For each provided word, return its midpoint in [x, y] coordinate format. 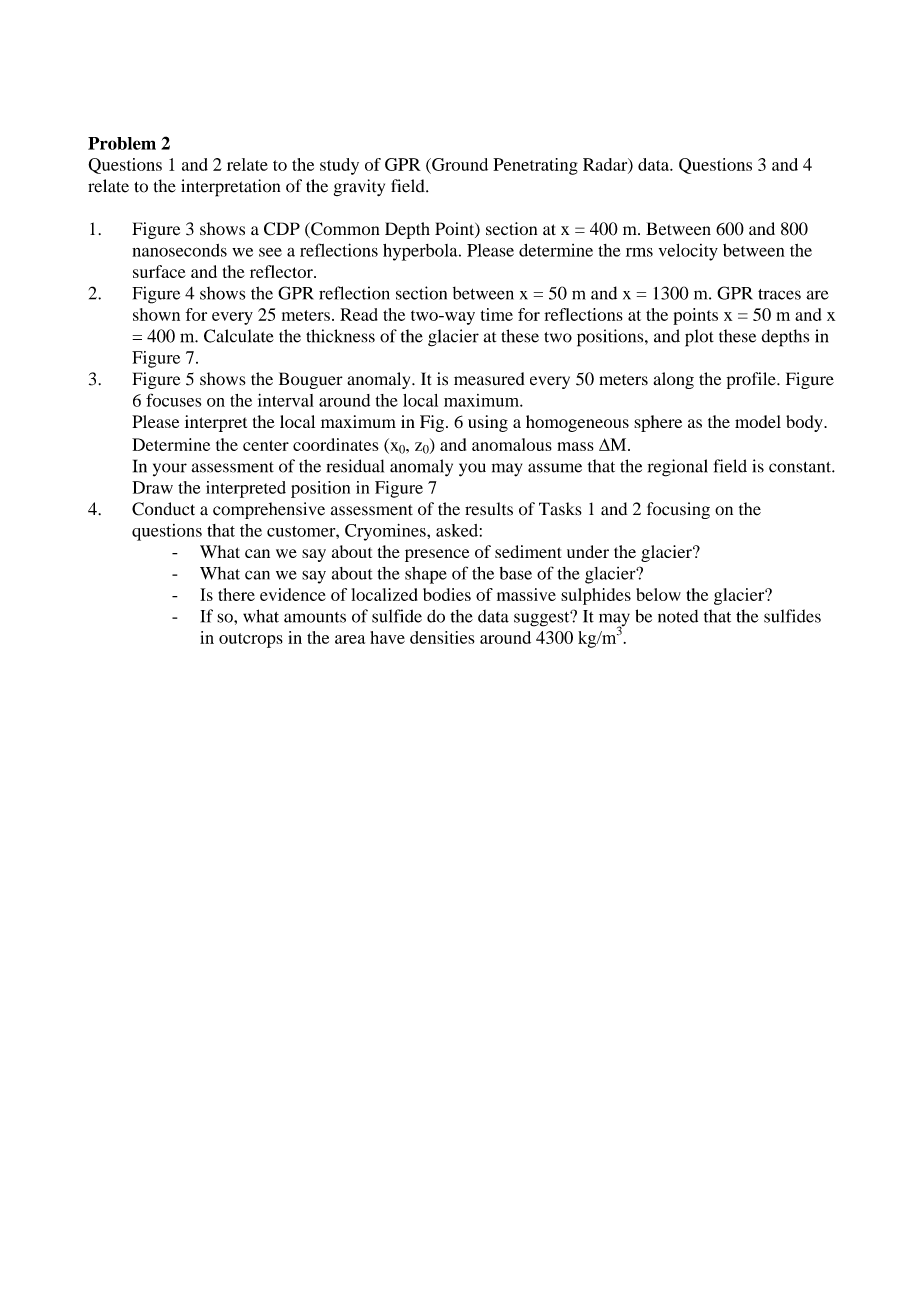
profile [752, 380]
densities [442, 637]
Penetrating [535, 166]
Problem [122, 143]
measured [489, 379]
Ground [459, 164]
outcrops [251, 640]
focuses [173, 400]
